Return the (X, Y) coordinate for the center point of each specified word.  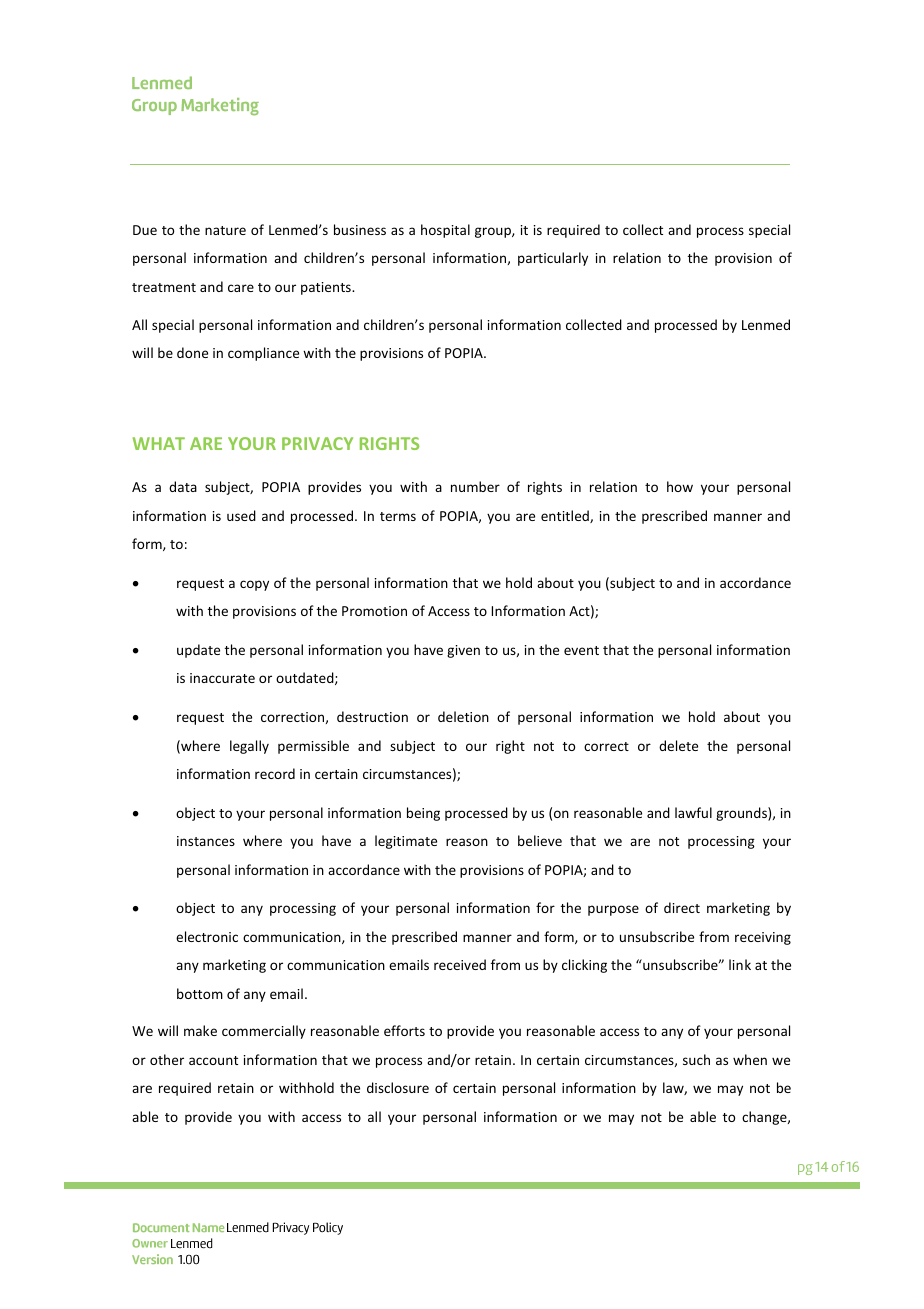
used (241, 515)
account (213, 1060)
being (423, 814)
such (696, 1059)
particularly (553, 259)
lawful (693, 812)
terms (398, 516)
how (680, 486)
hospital (445, 231)
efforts (404, 1030)
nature (225, 230)
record (275, 773)
